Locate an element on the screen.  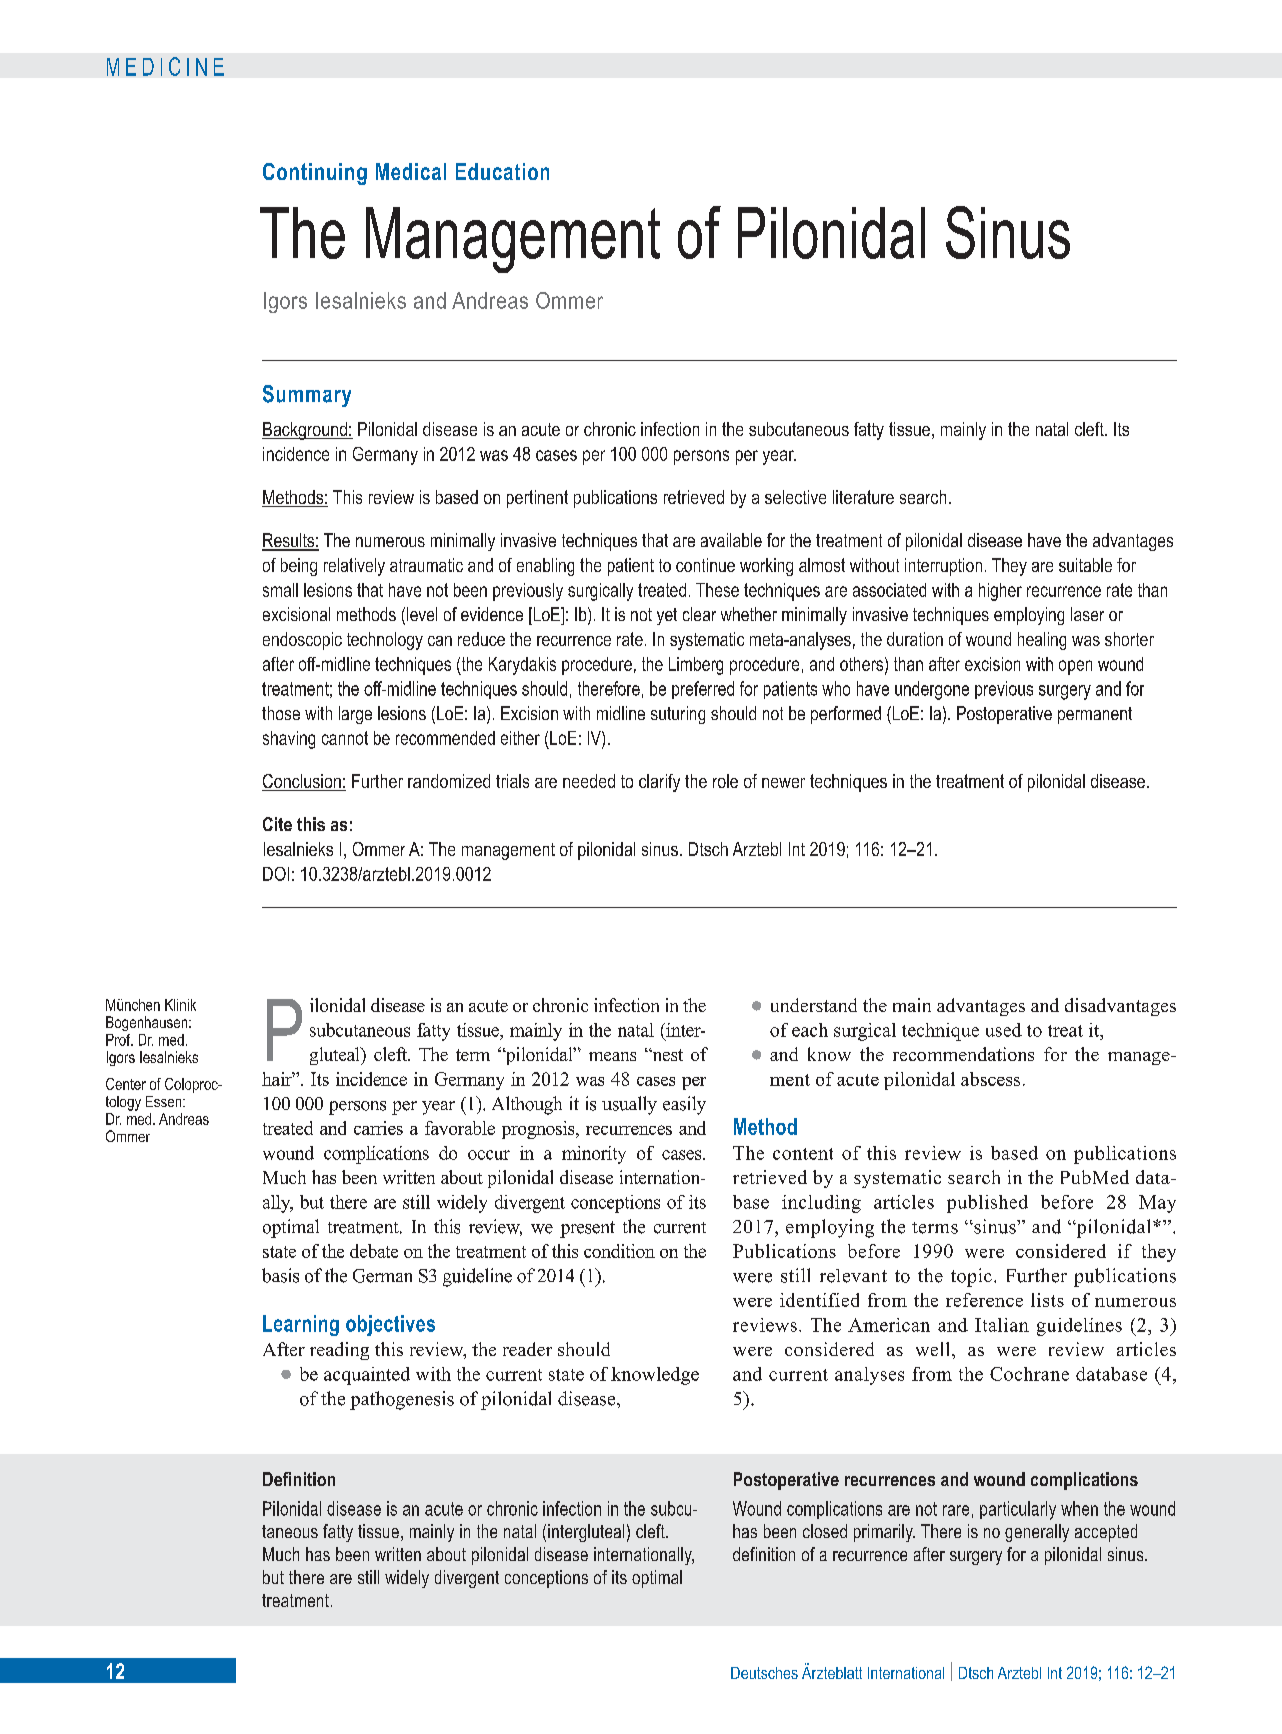
suitable is located at coordinates (1085, 565).
